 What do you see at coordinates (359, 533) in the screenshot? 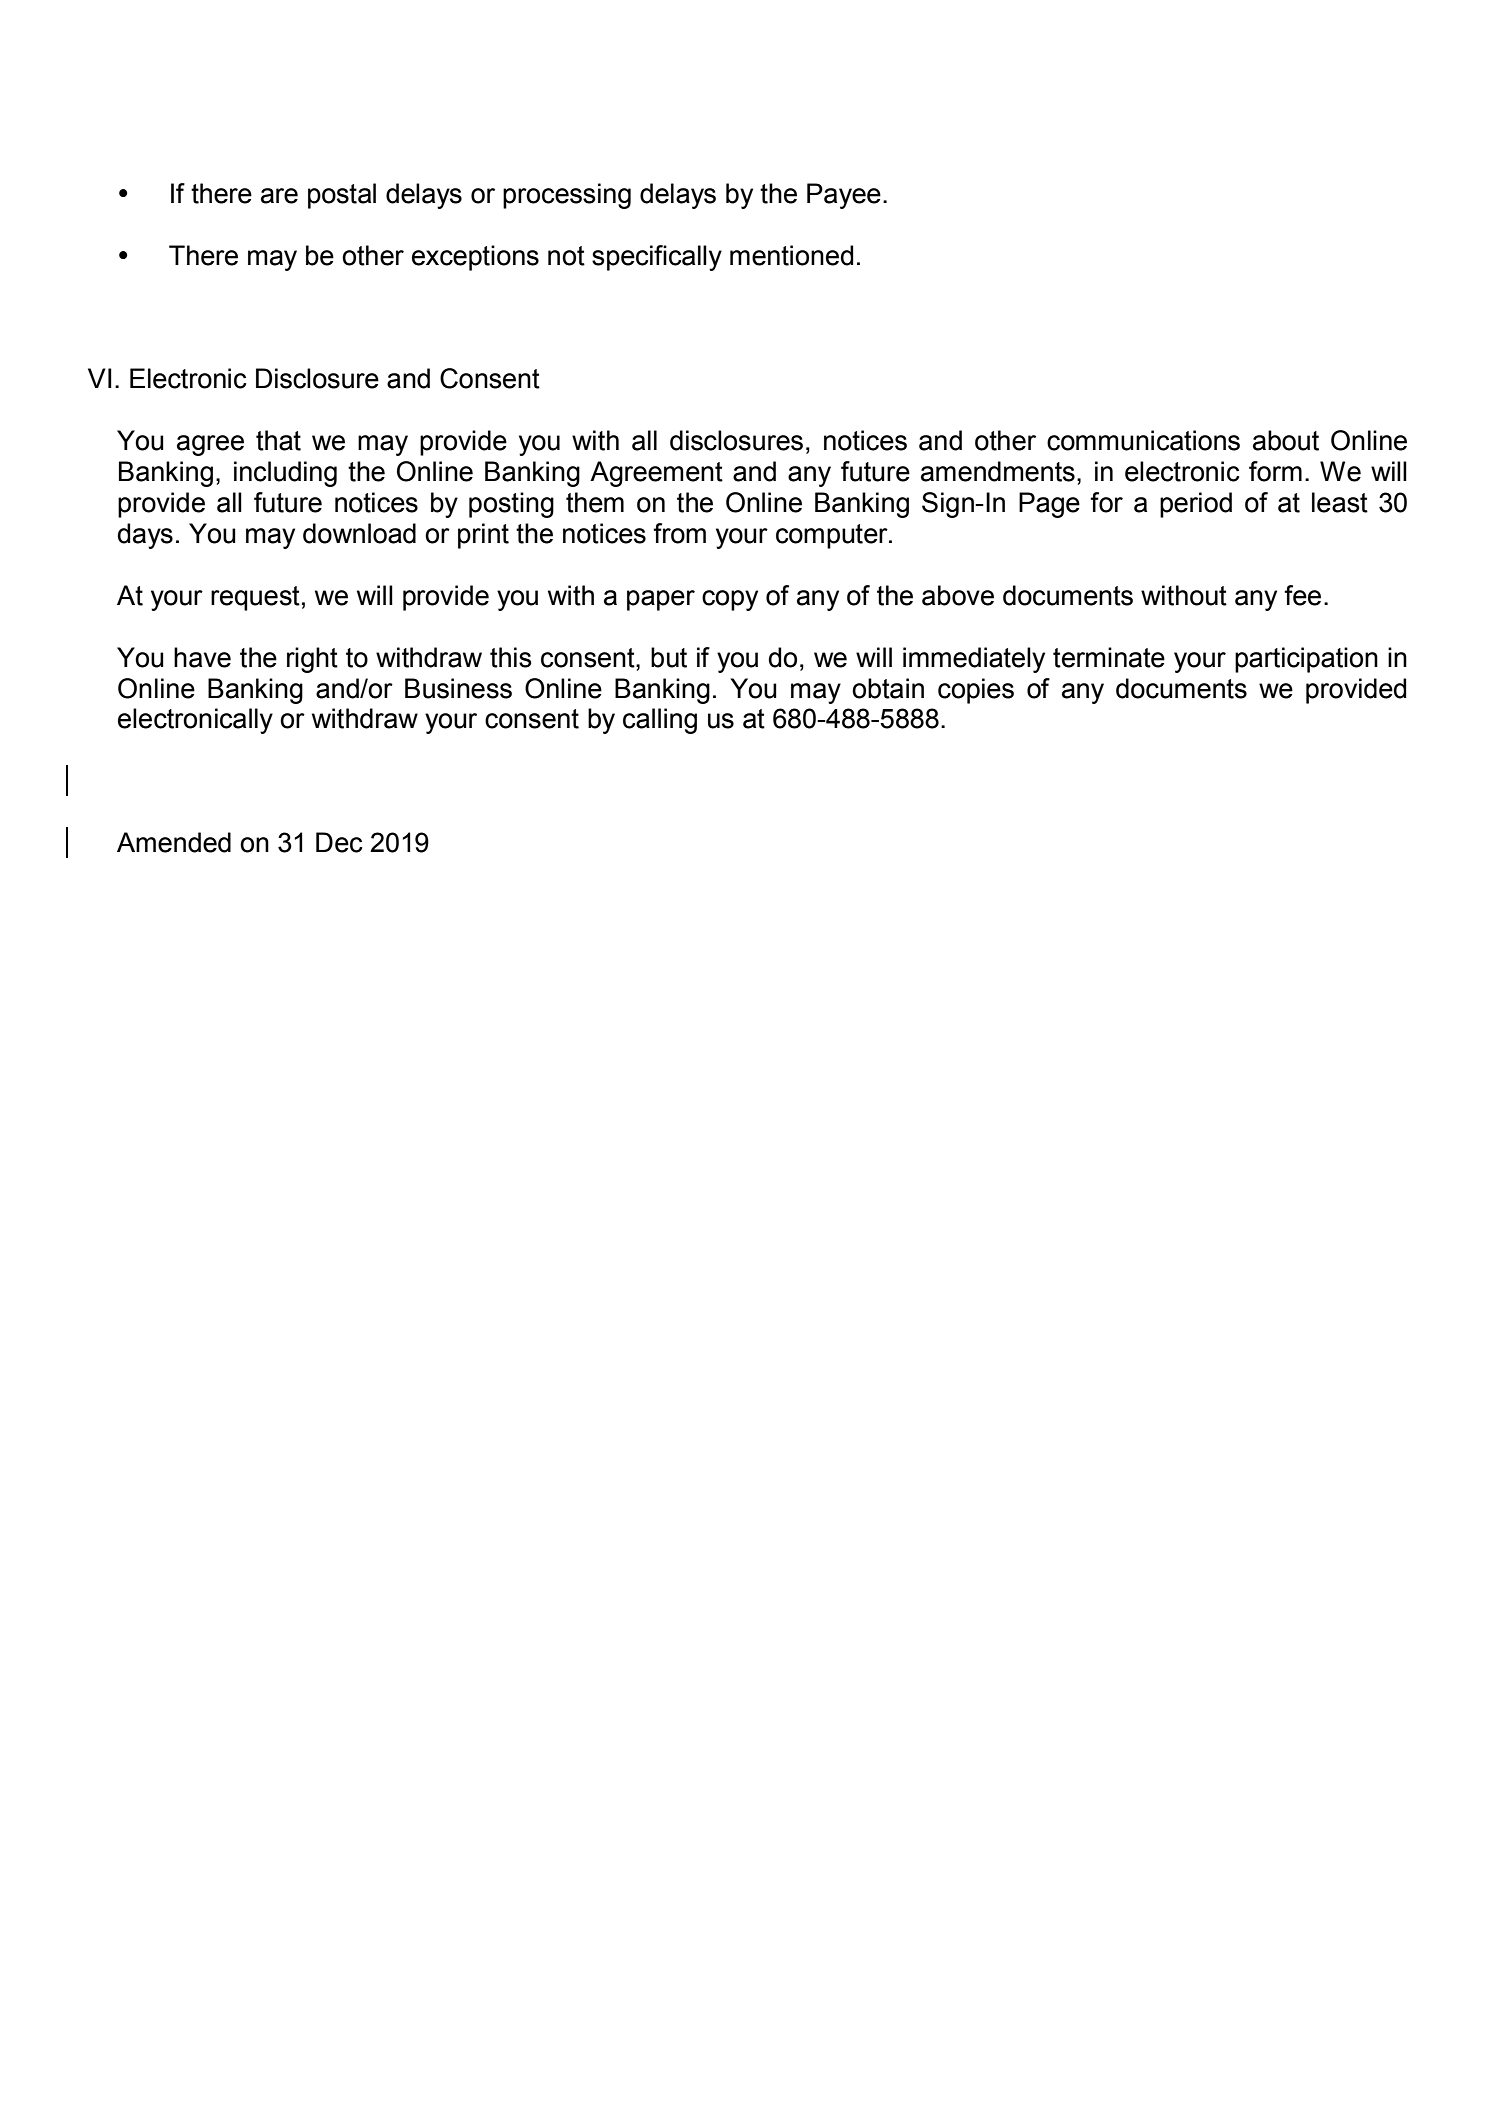
I see `download` at bounding box center [359, 533].
